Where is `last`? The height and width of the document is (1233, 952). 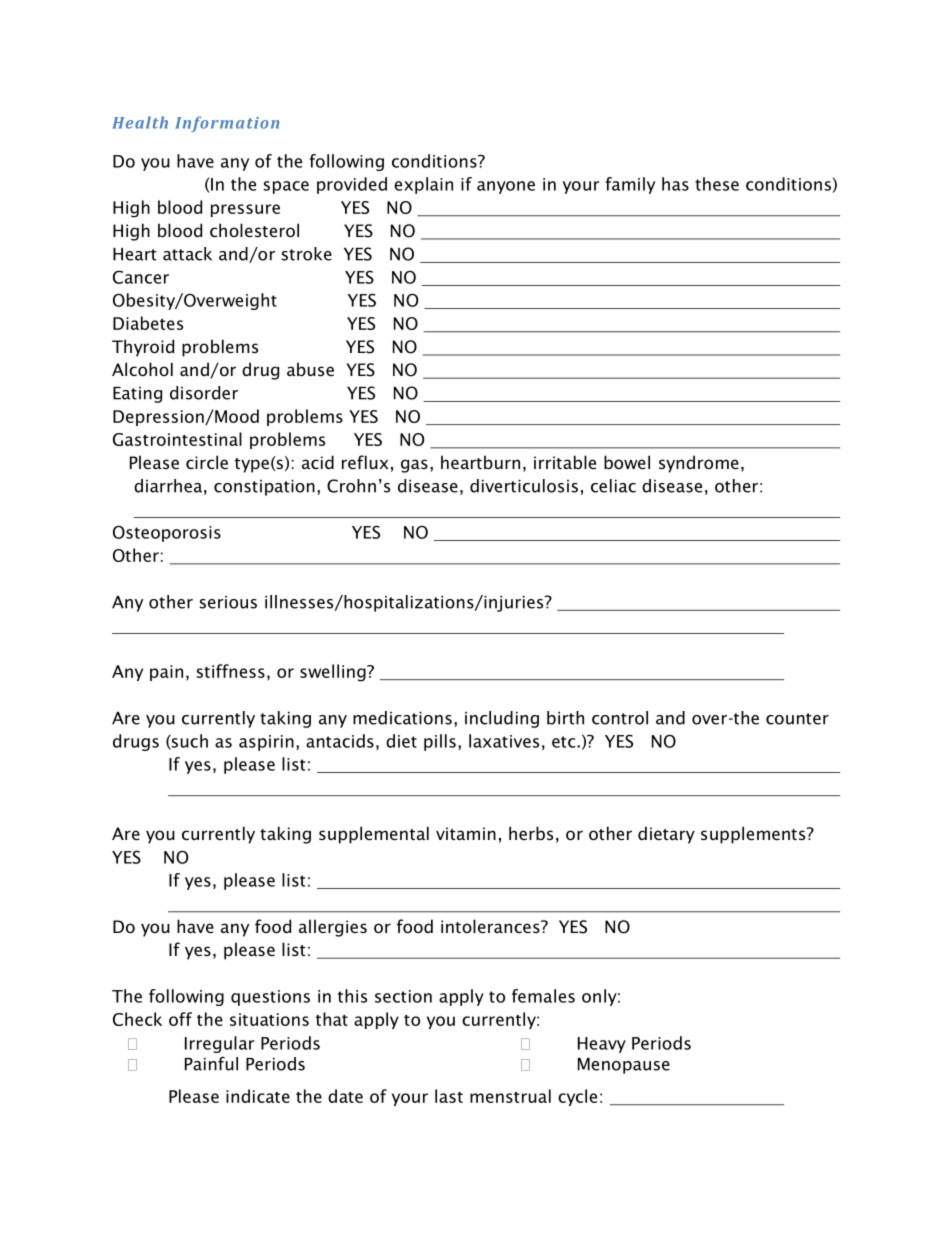 last is located at coordinates (449, 1096).
